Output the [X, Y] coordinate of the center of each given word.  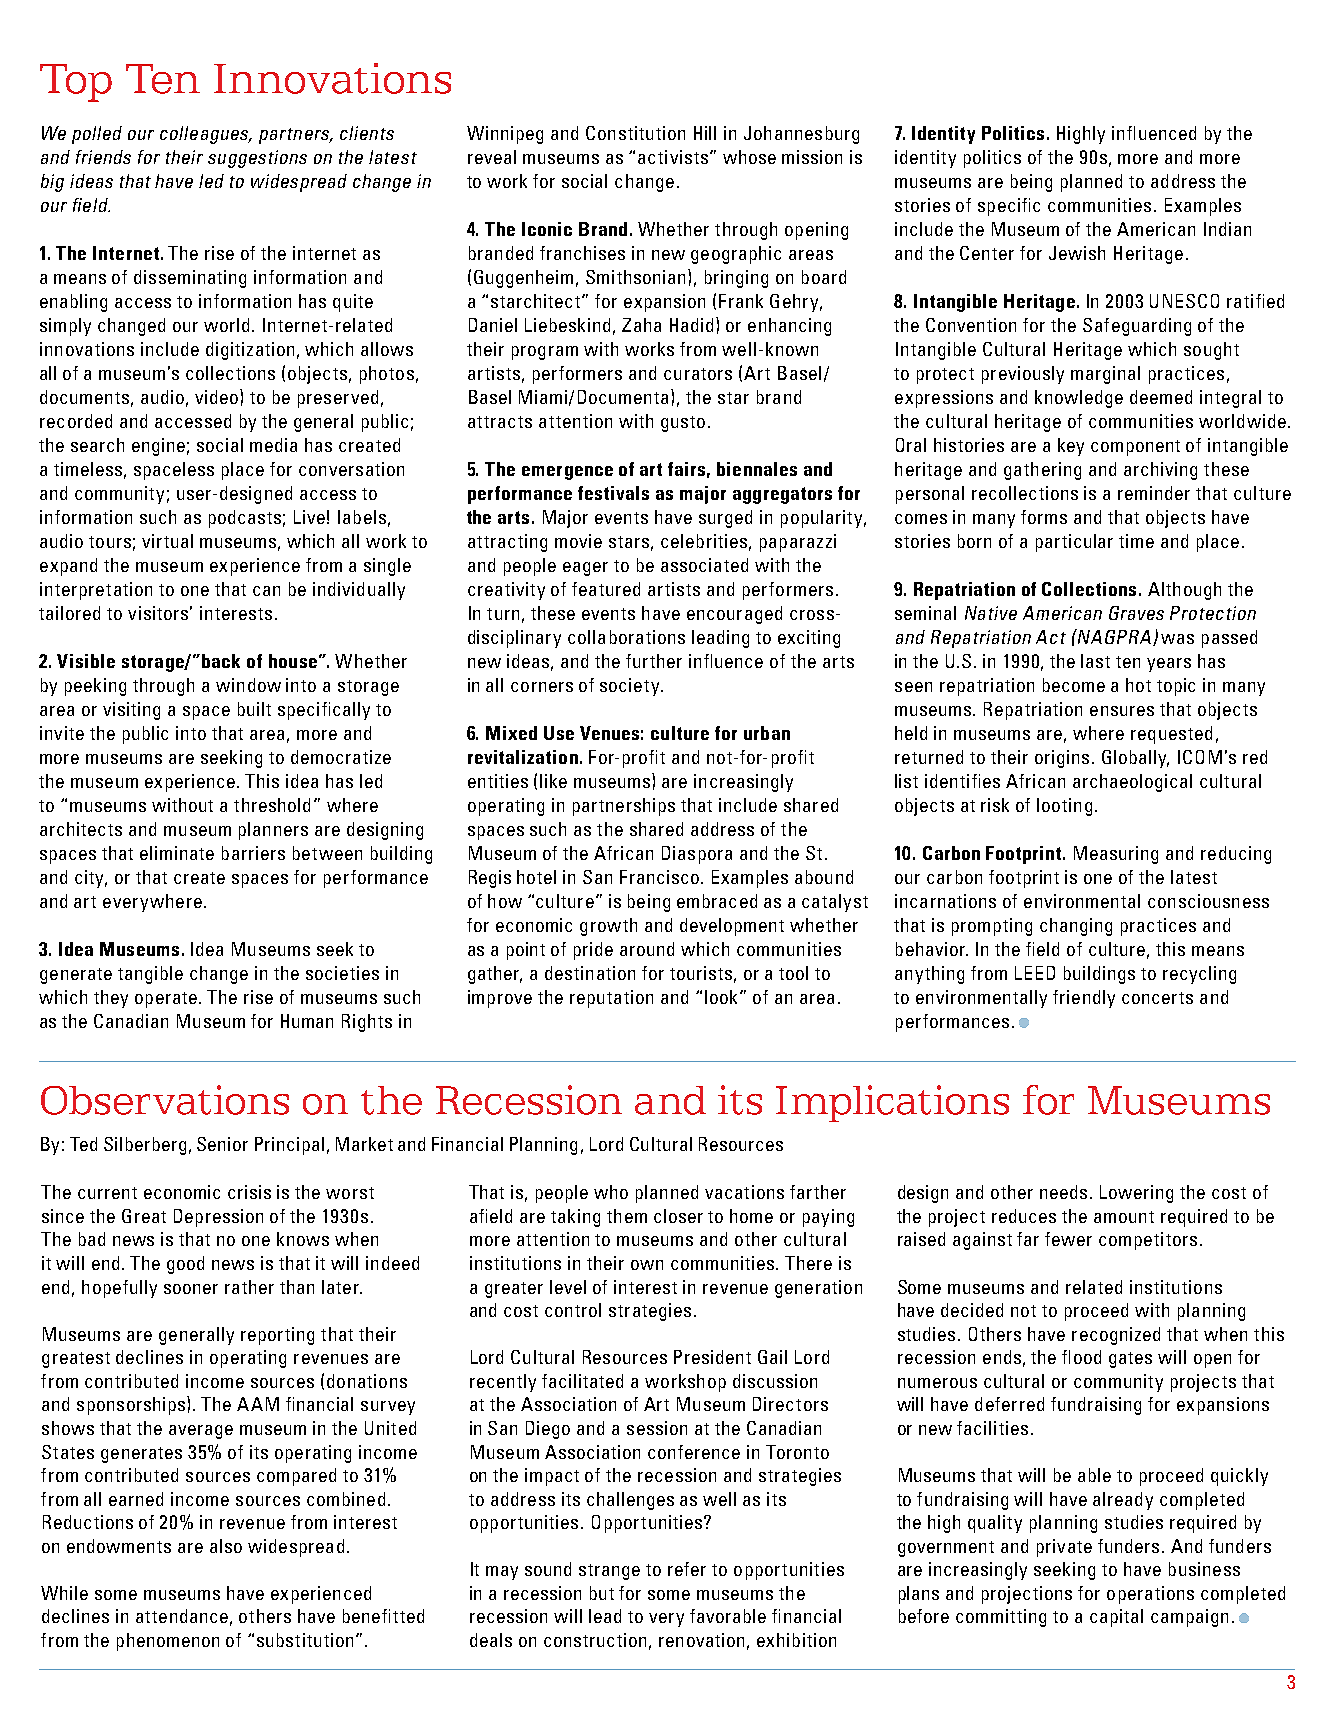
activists [673, 157]
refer [687, 1569]
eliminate [177, 853]
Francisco [659, 877]
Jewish [1077, 253]
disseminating [190, 279]
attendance [182, 1616]
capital [1116, 1618]
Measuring [1116, 855]
